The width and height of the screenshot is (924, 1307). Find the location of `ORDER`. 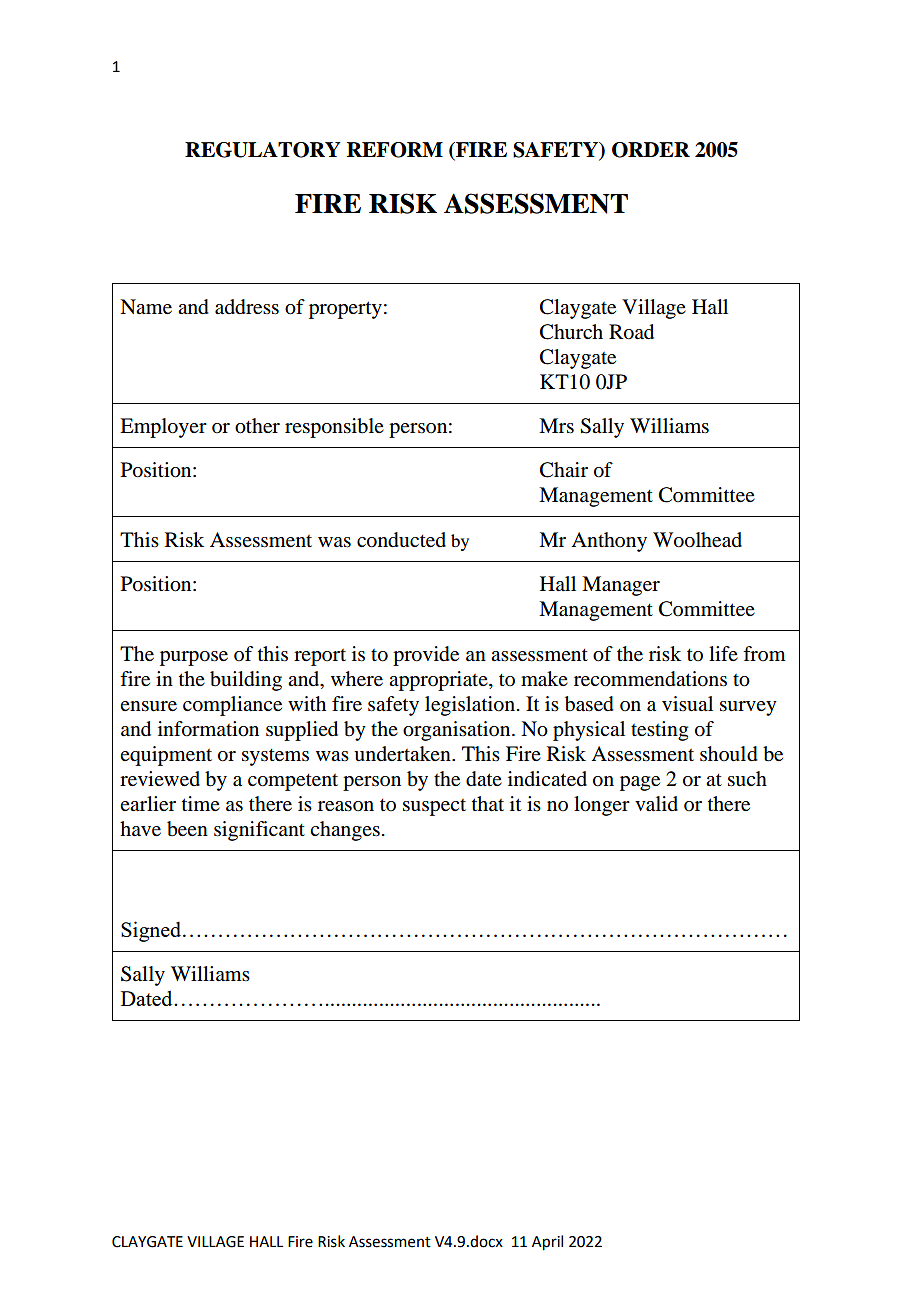

ORDER is located at coordinates (651, 150).
